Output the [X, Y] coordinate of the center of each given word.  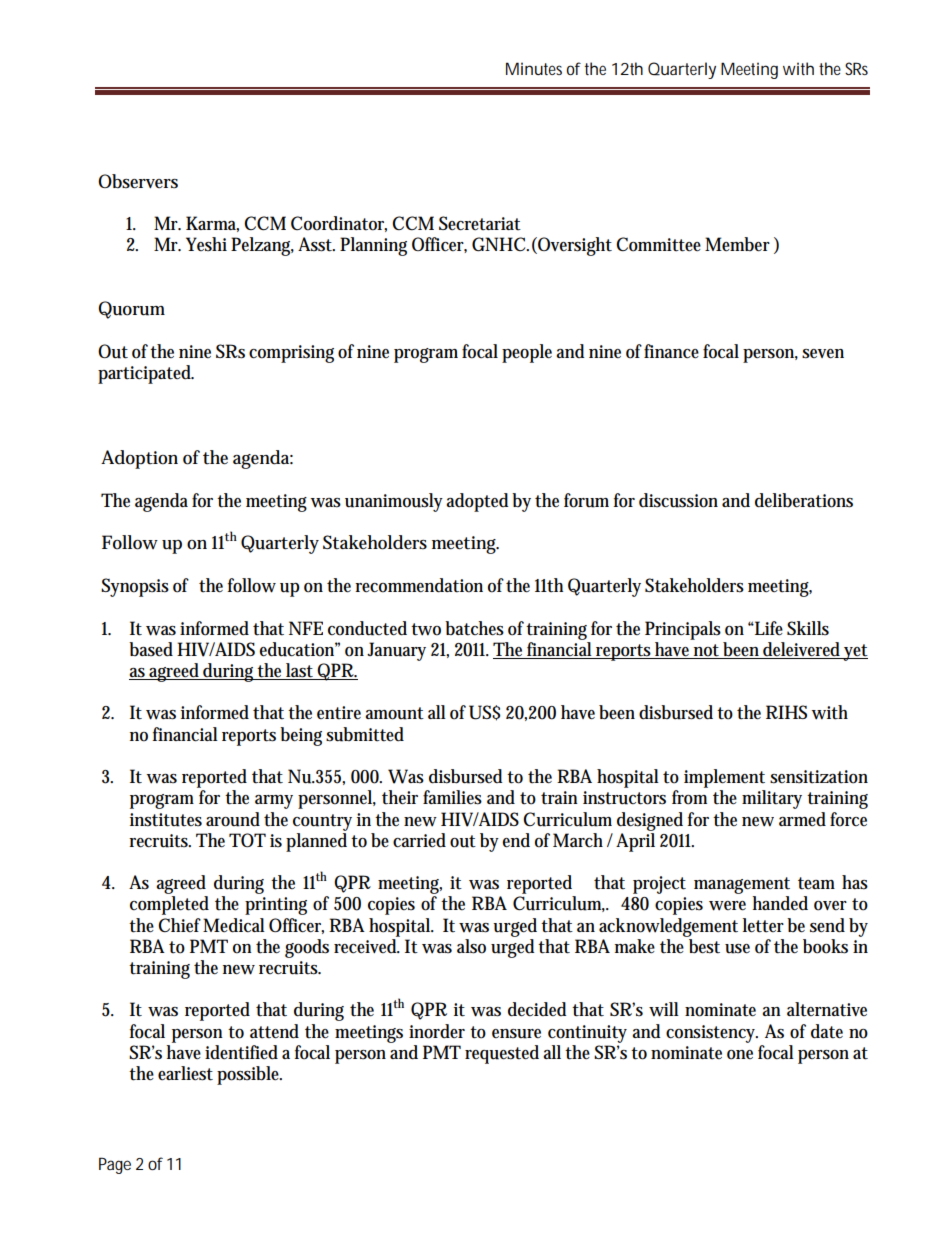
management [742, 887]
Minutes [534, 68]
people [527, 353]
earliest [185, 1073]
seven [823, 354]
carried [419, 840]
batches [474, 628]
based [151, 649]
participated [146, 374]
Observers [138, 181]
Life [768, 628]
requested [502, 1054]
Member [737, 244]
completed [169, 905]
